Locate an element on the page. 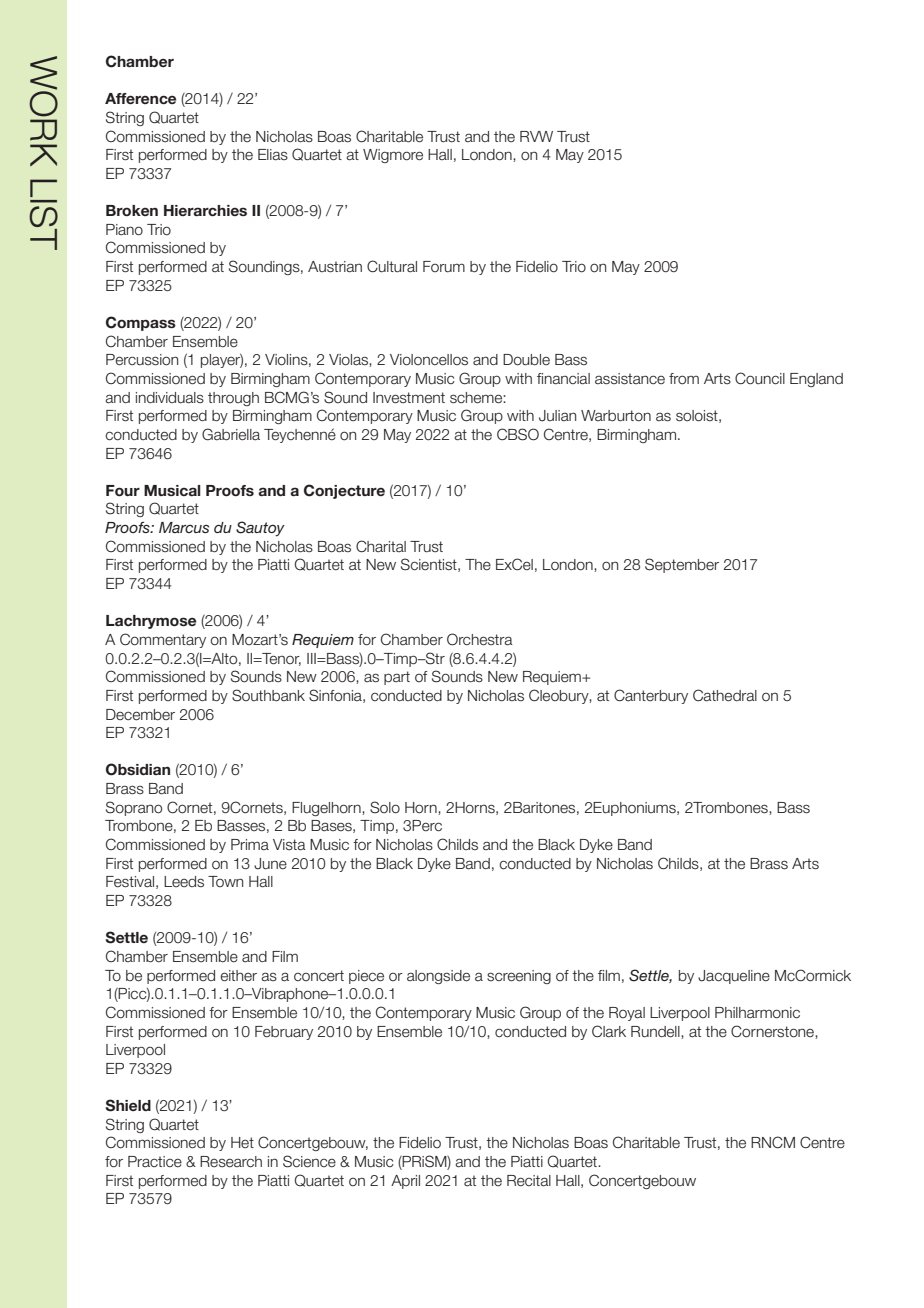 Image resolution: width=924 pixels, height=1308 pixels. Recital is located at coordinates (529, 1181).
